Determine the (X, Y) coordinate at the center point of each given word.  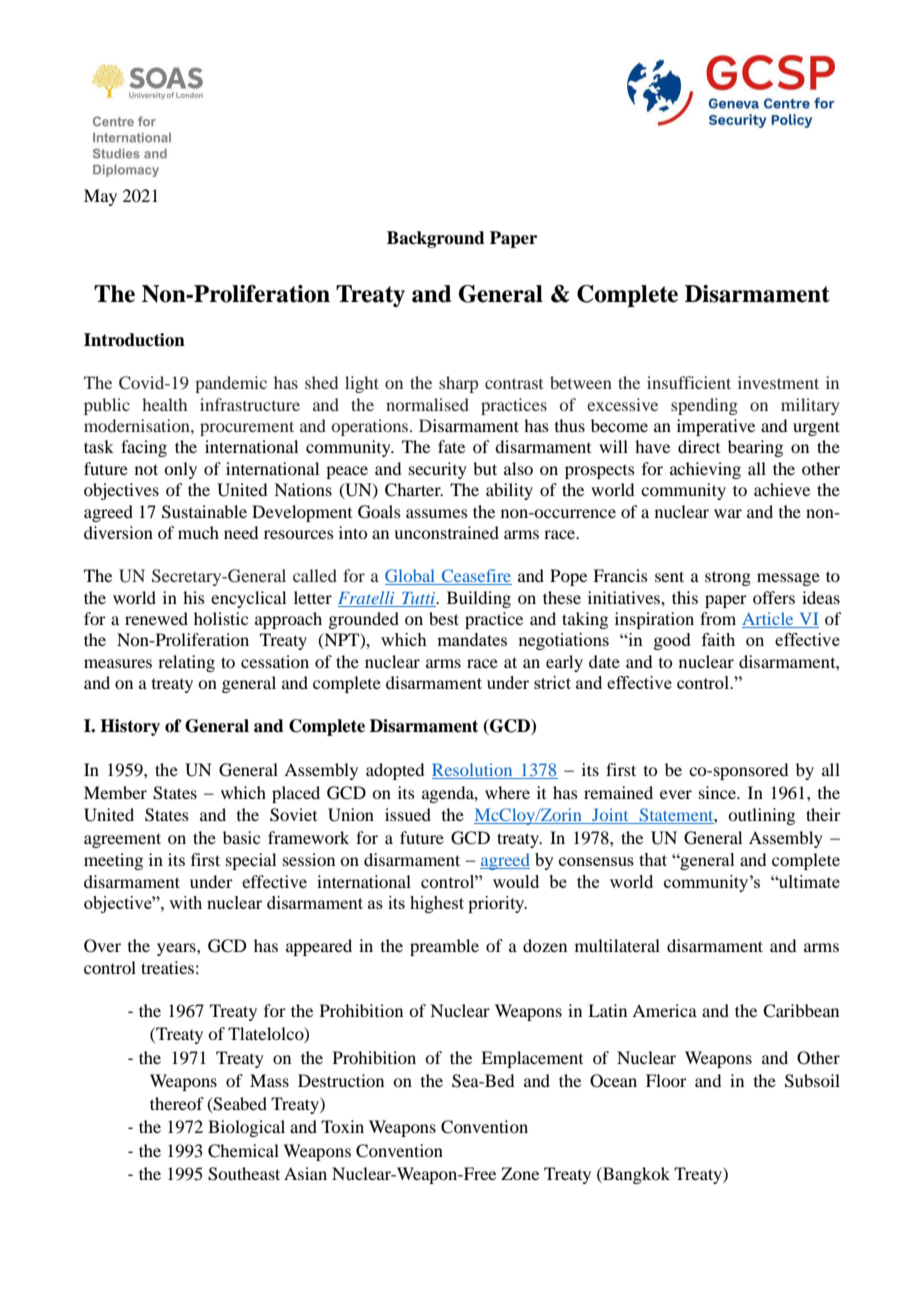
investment (778, 382)
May (100, 197)
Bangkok (635, 1175)
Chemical (243, 1151)
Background (436, 239)
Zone (520, 1173)
